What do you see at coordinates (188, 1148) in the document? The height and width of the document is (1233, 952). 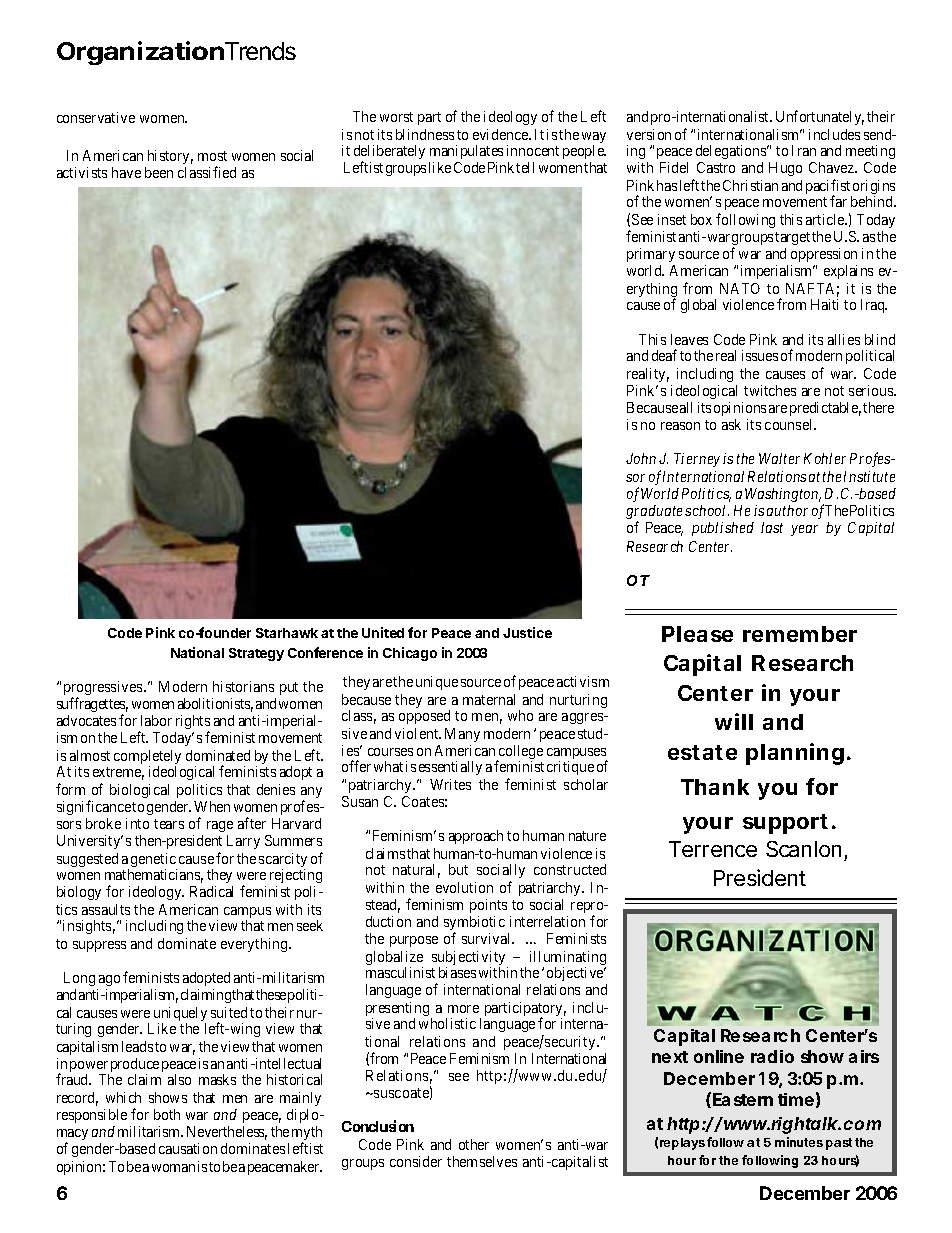 I see `causation` at bounding box center [188, 1148].
